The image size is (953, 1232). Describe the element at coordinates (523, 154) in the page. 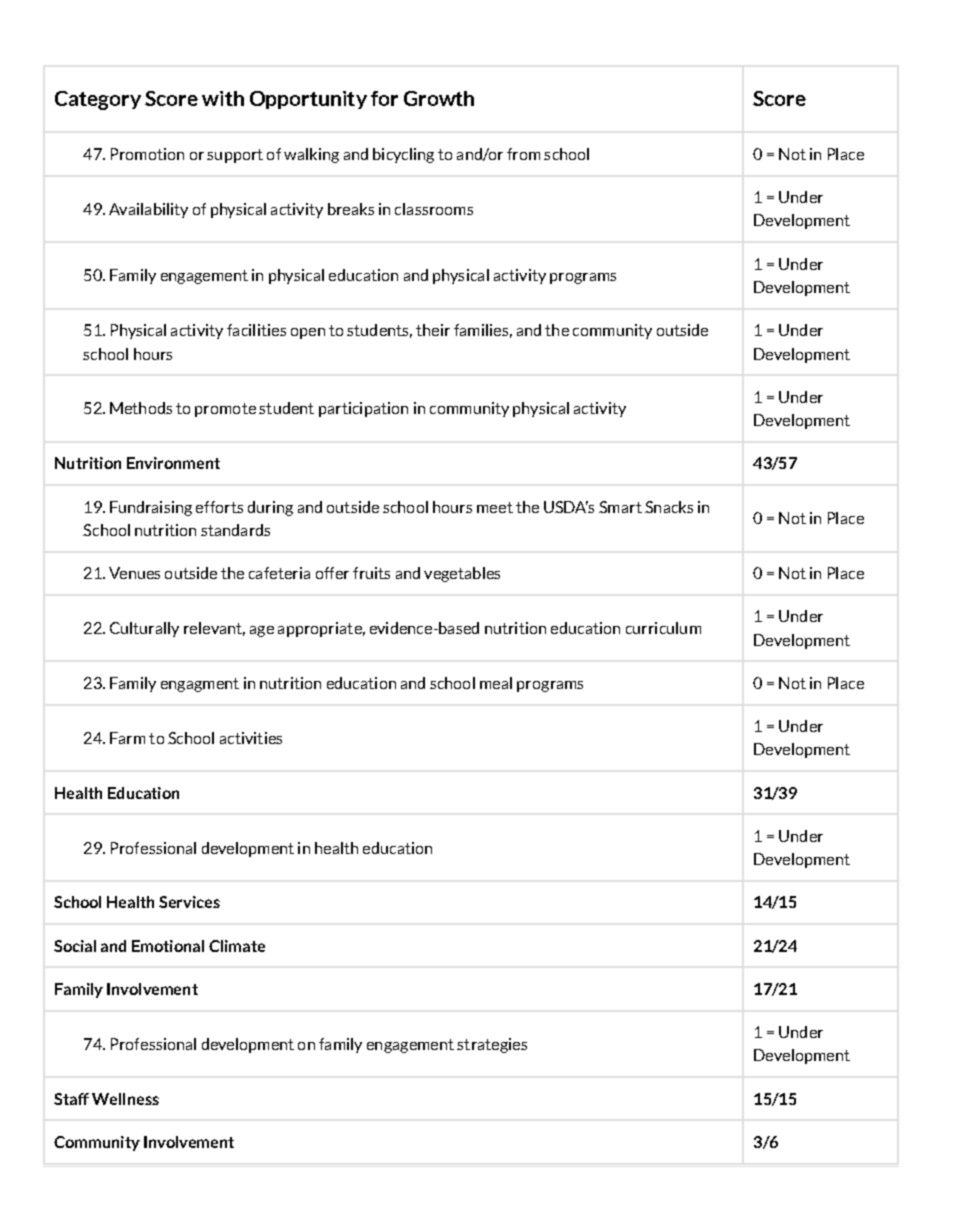

I see `from` at that location.
